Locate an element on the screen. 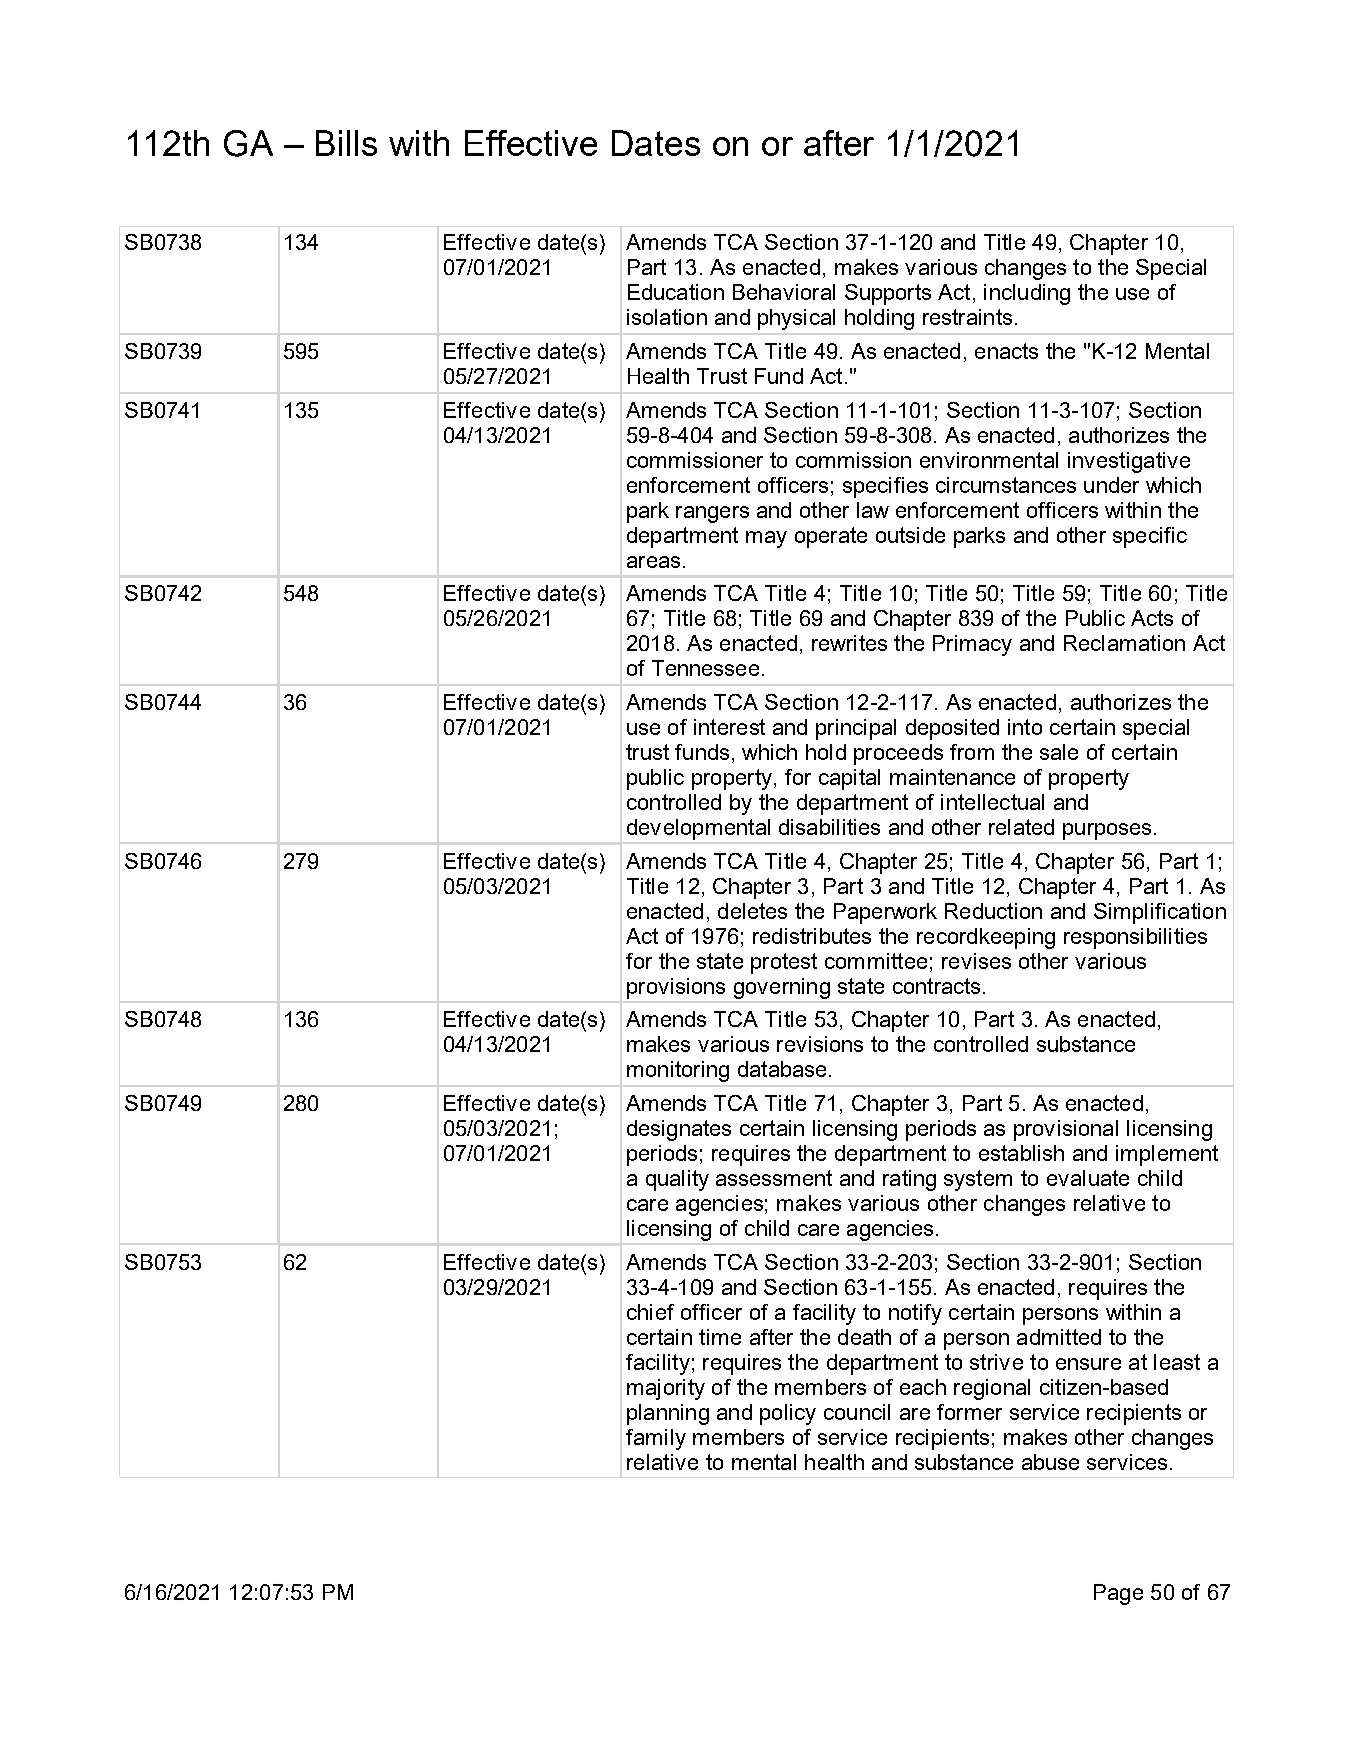  policy is located at coordinates (788, 1414).
